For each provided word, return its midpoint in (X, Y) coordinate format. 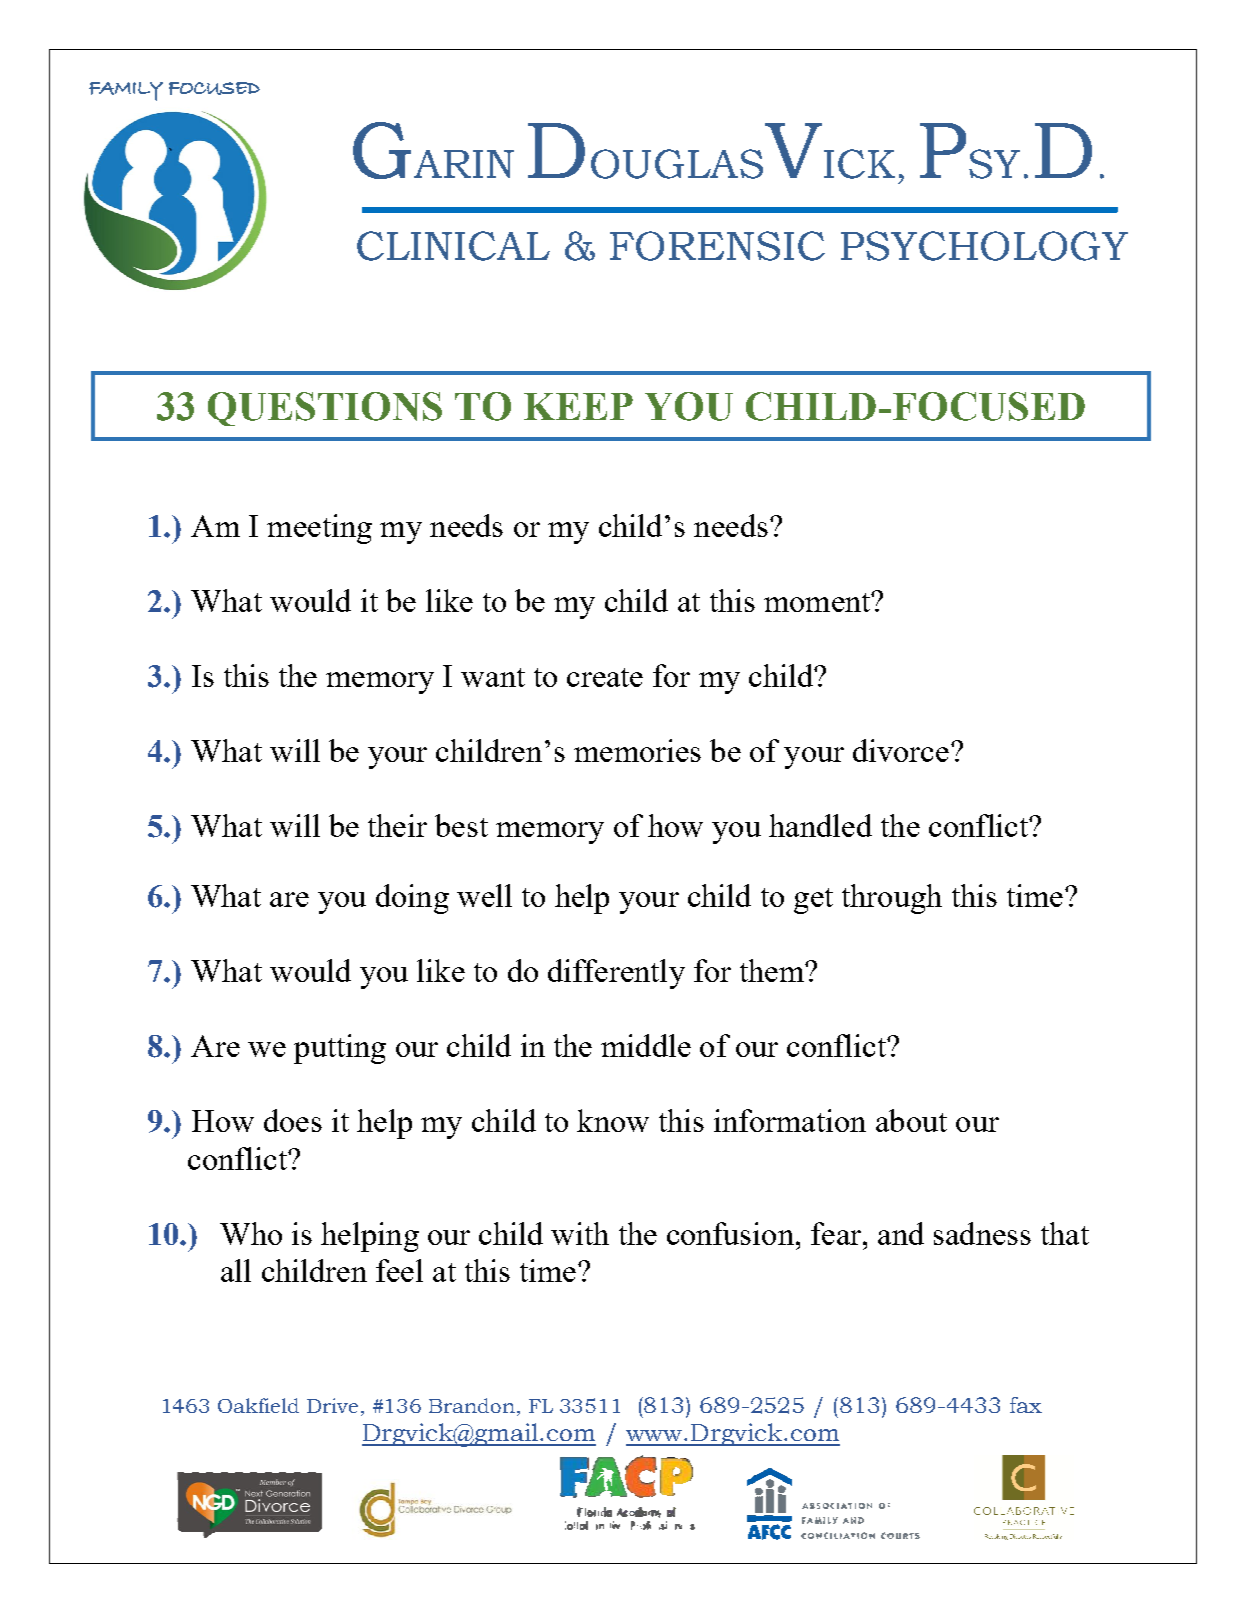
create (605, 677)
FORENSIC (717, 246)
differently (616, 974)
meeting (319, 529)
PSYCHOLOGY (984, 246)
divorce (901, 750)
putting (340, 1049)
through (892, 899)
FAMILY (126, 91)
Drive (332, 1405)
